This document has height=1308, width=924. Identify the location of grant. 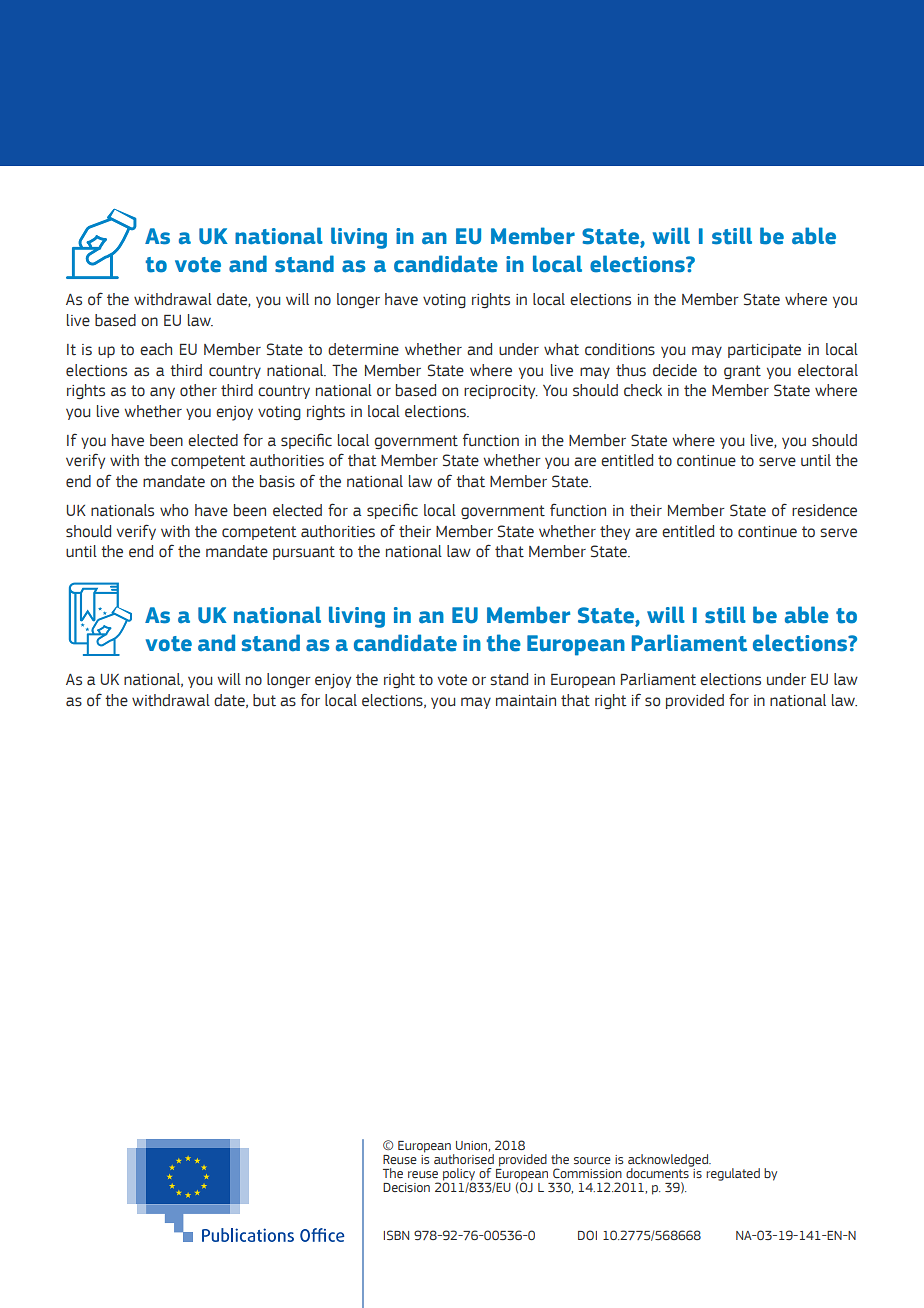
(742, 372).
